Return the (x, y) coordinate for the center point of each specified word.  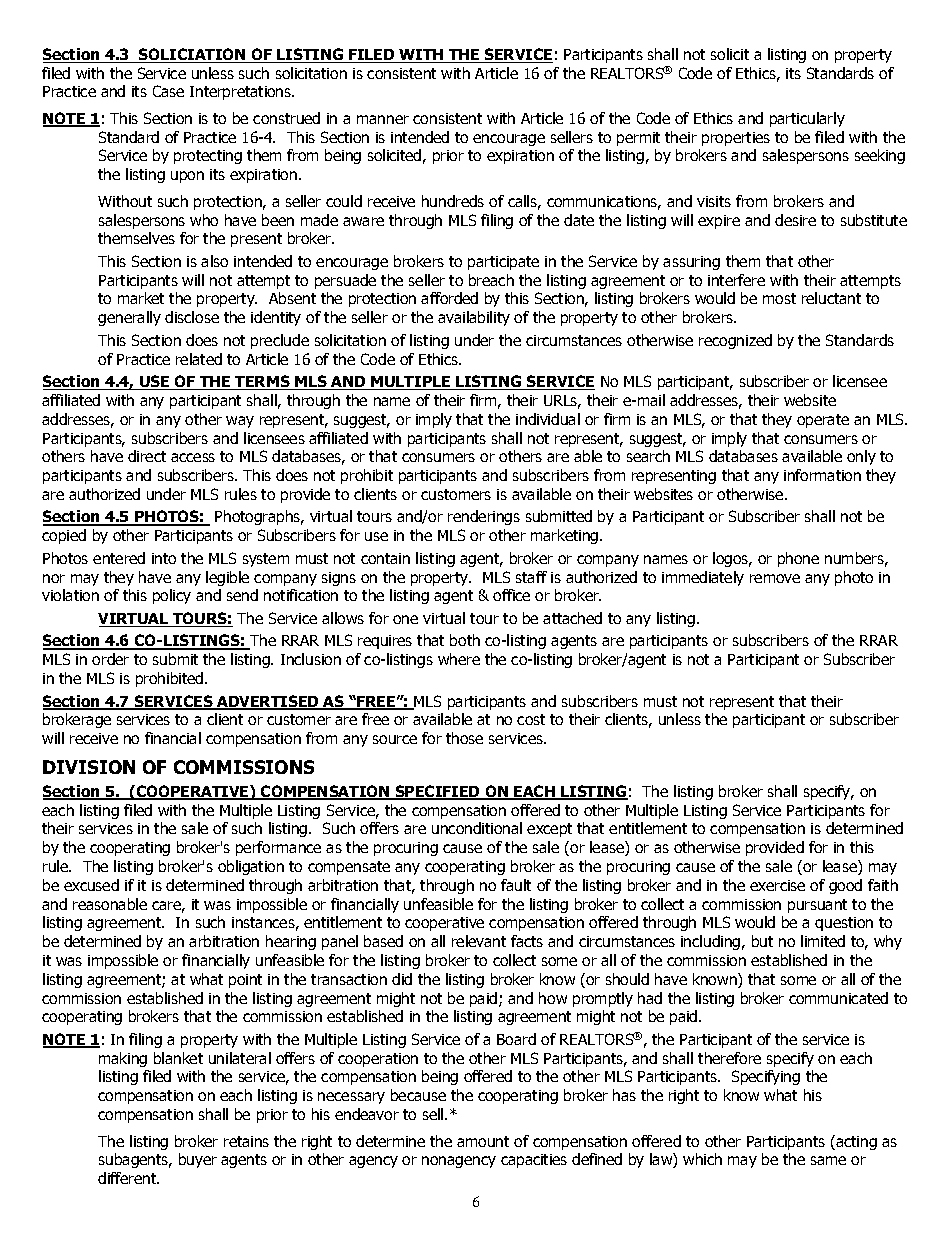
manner (383, 119)
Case (168, 91)
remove (775, 578)
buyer (198, 1160)
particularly (807, 119)
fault (516, 885)
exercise (777, 885)
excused (91, 885)
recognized (735, 341)
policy (172, 596)
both (465, 640)
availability (474, 318)
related (199, 359)
